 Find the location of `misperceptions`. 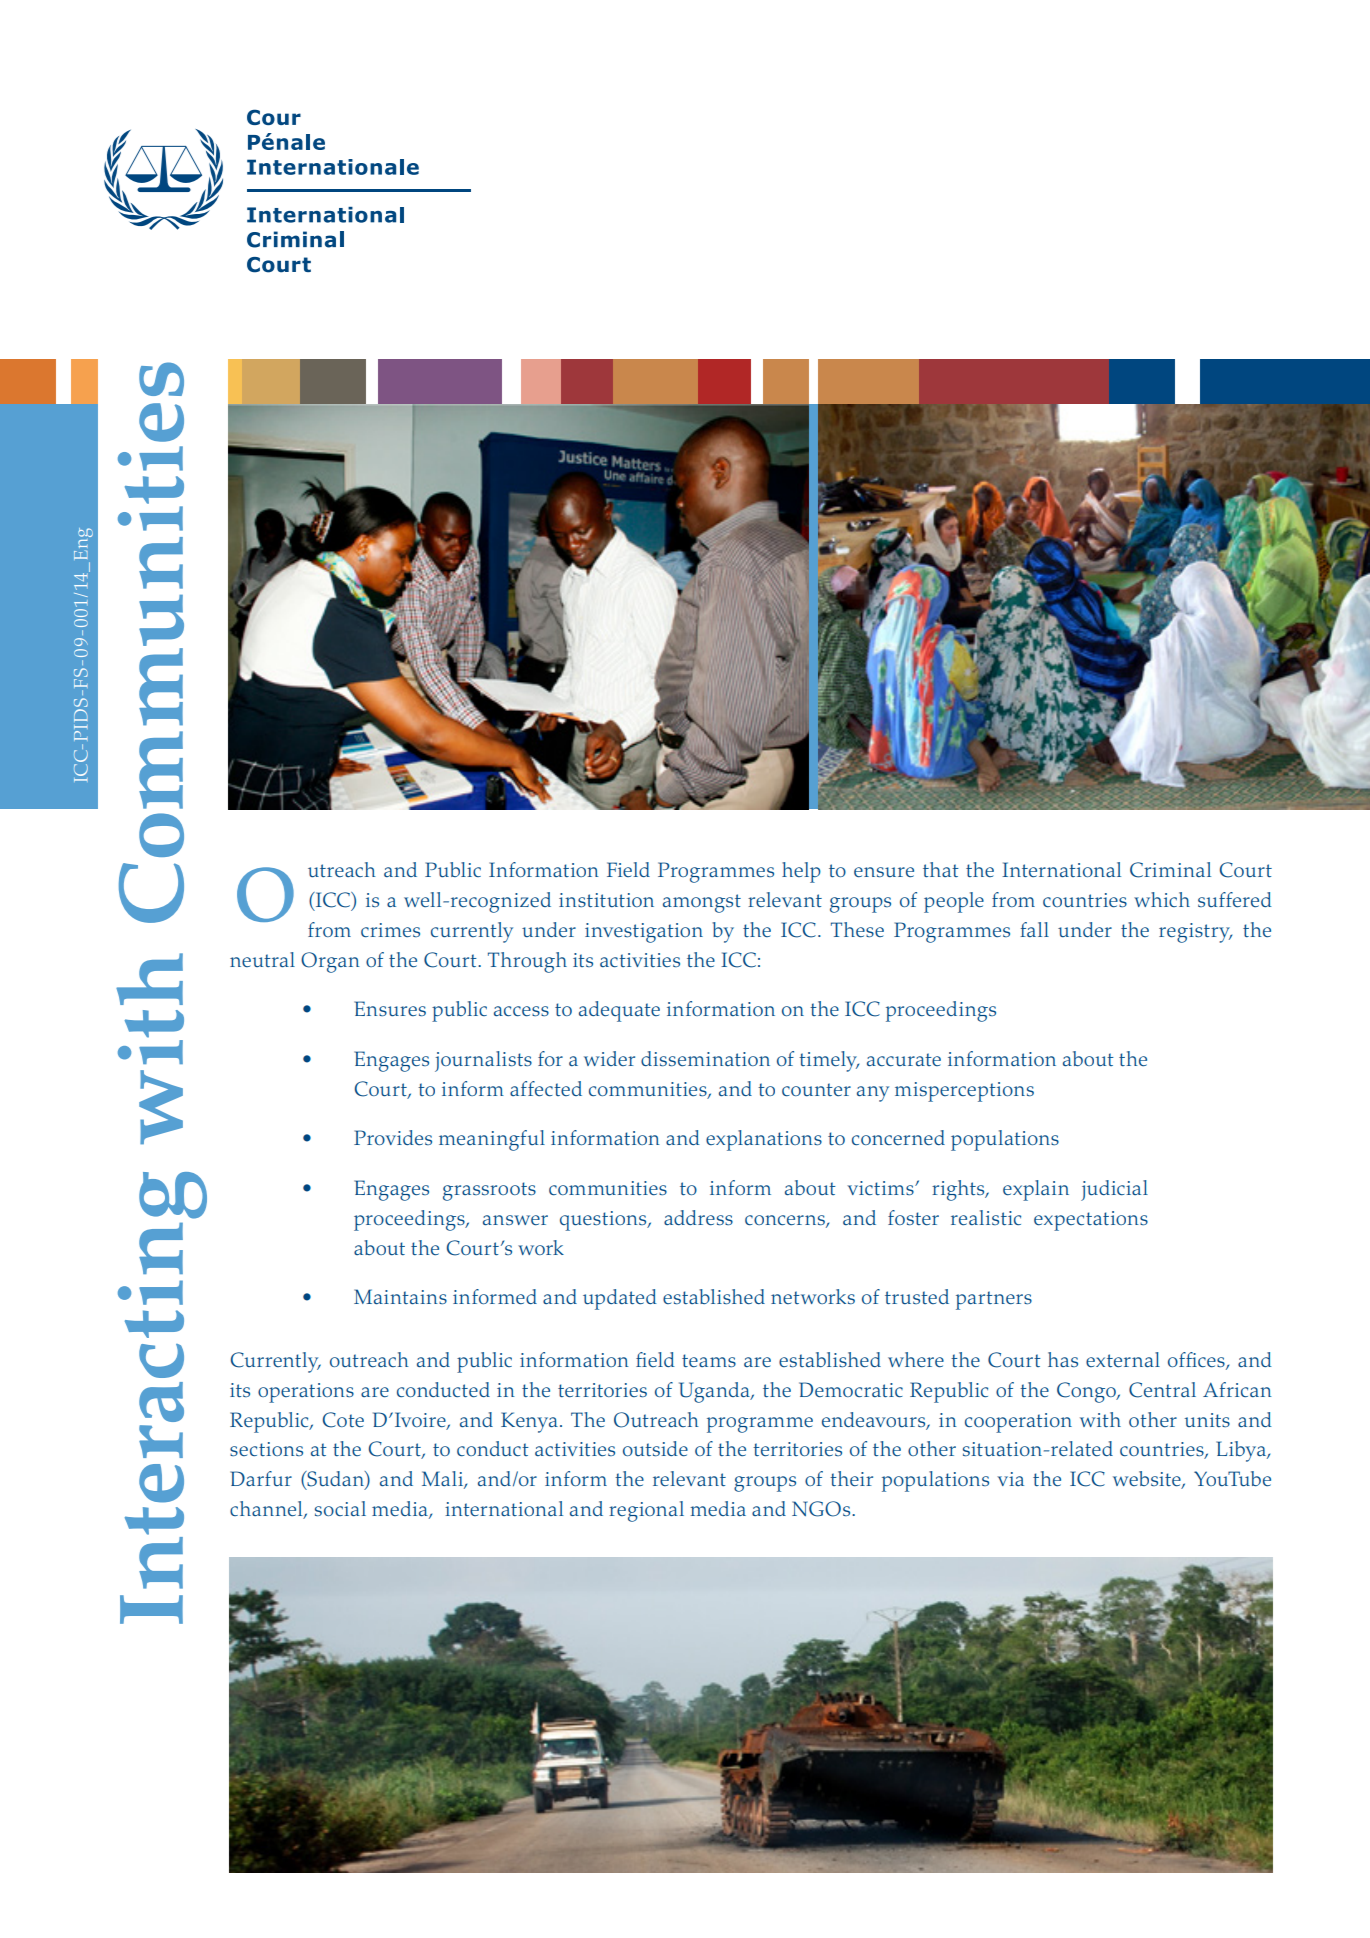

misperceptions is located at coordinates (964, 1092).
